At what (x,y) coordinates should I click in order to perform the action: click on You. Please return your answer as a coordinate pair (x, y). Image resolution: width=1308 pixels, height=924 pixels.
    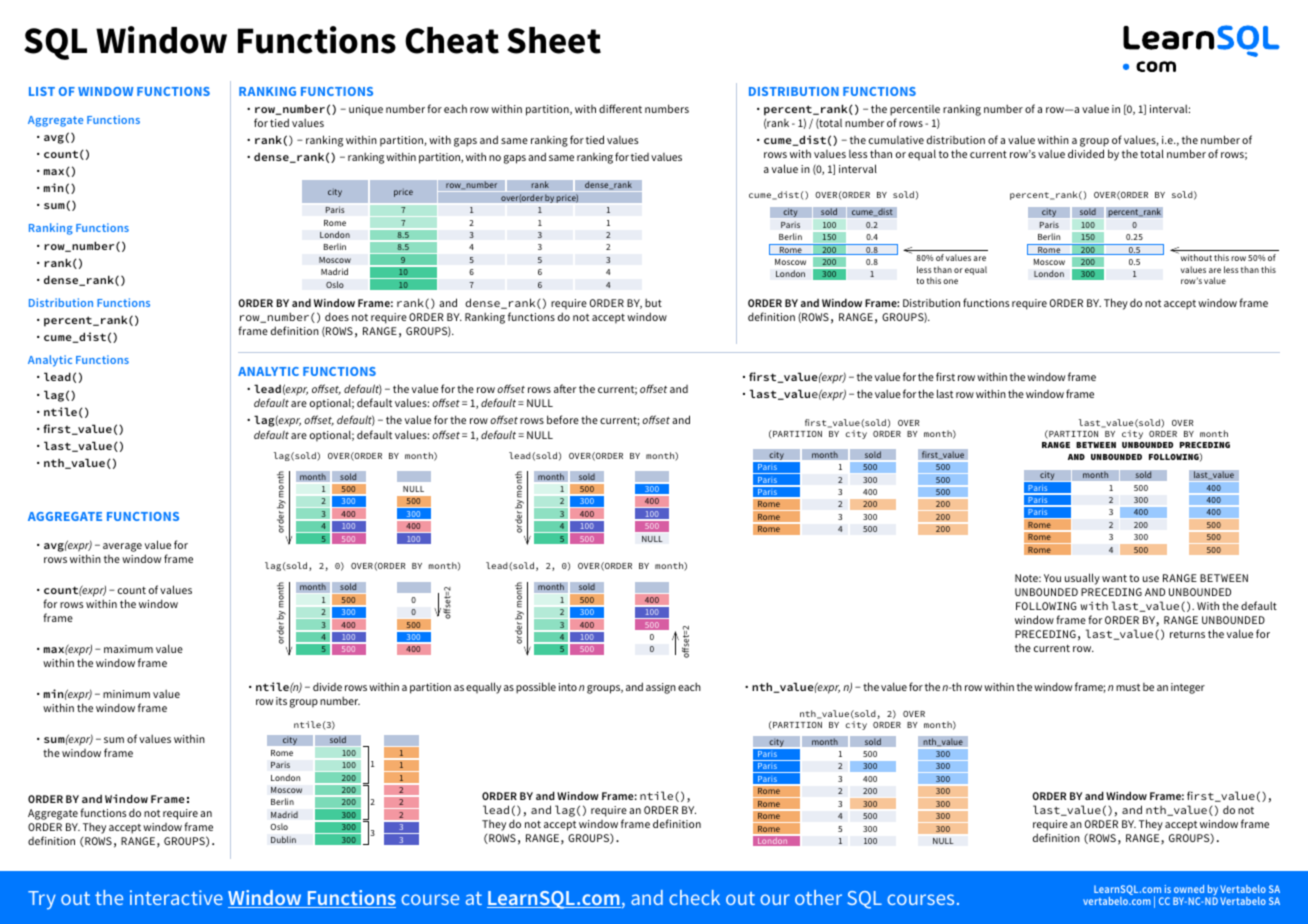
    Looking at the image, I should click on (1052, 578).
